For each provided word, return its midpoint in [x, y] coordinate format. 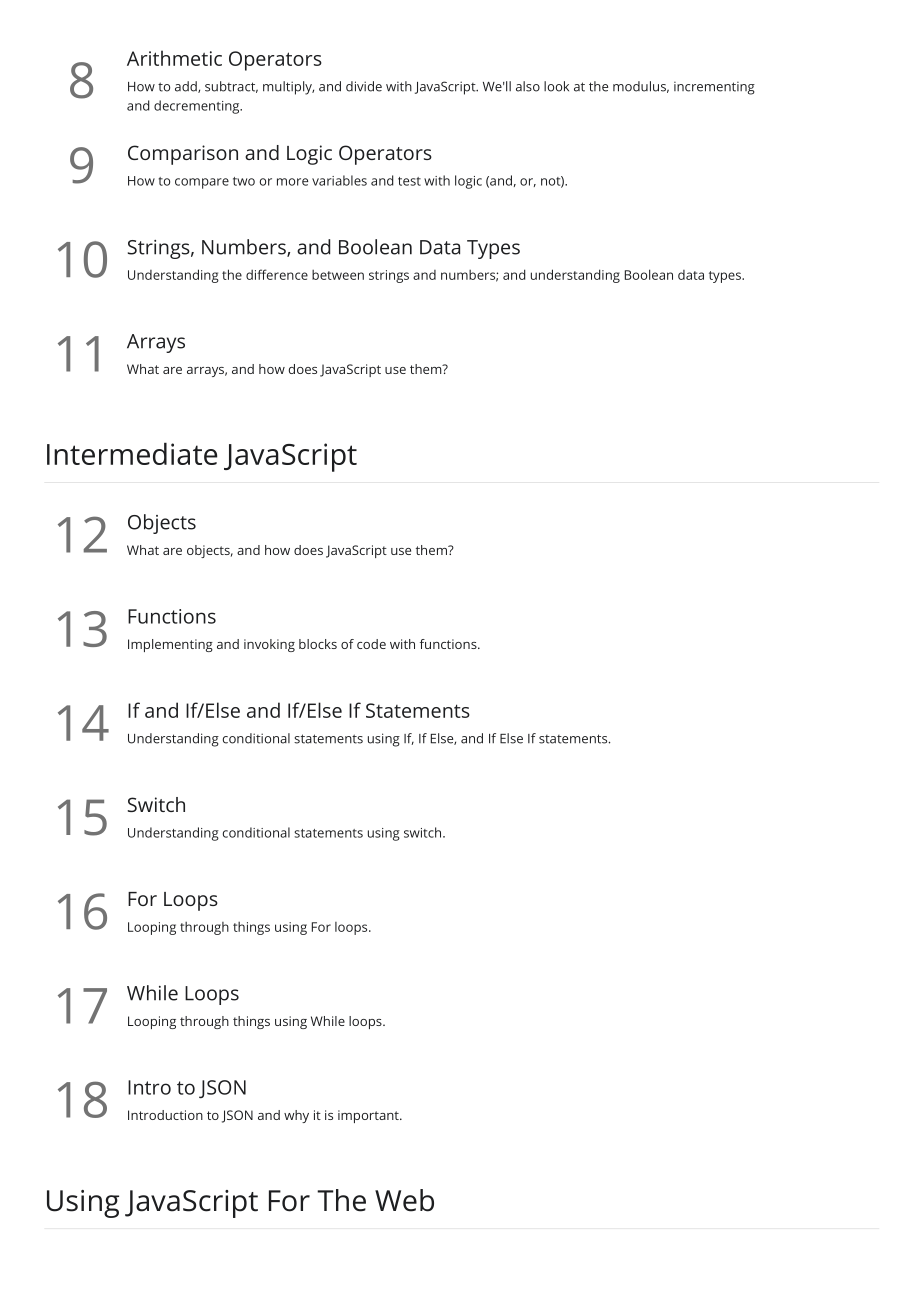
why [296, 1116]
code [371, 644]
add [187, 87]
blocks [318, 644]
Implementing [170, 645]
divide [364, 86]
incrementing [714, 88]
